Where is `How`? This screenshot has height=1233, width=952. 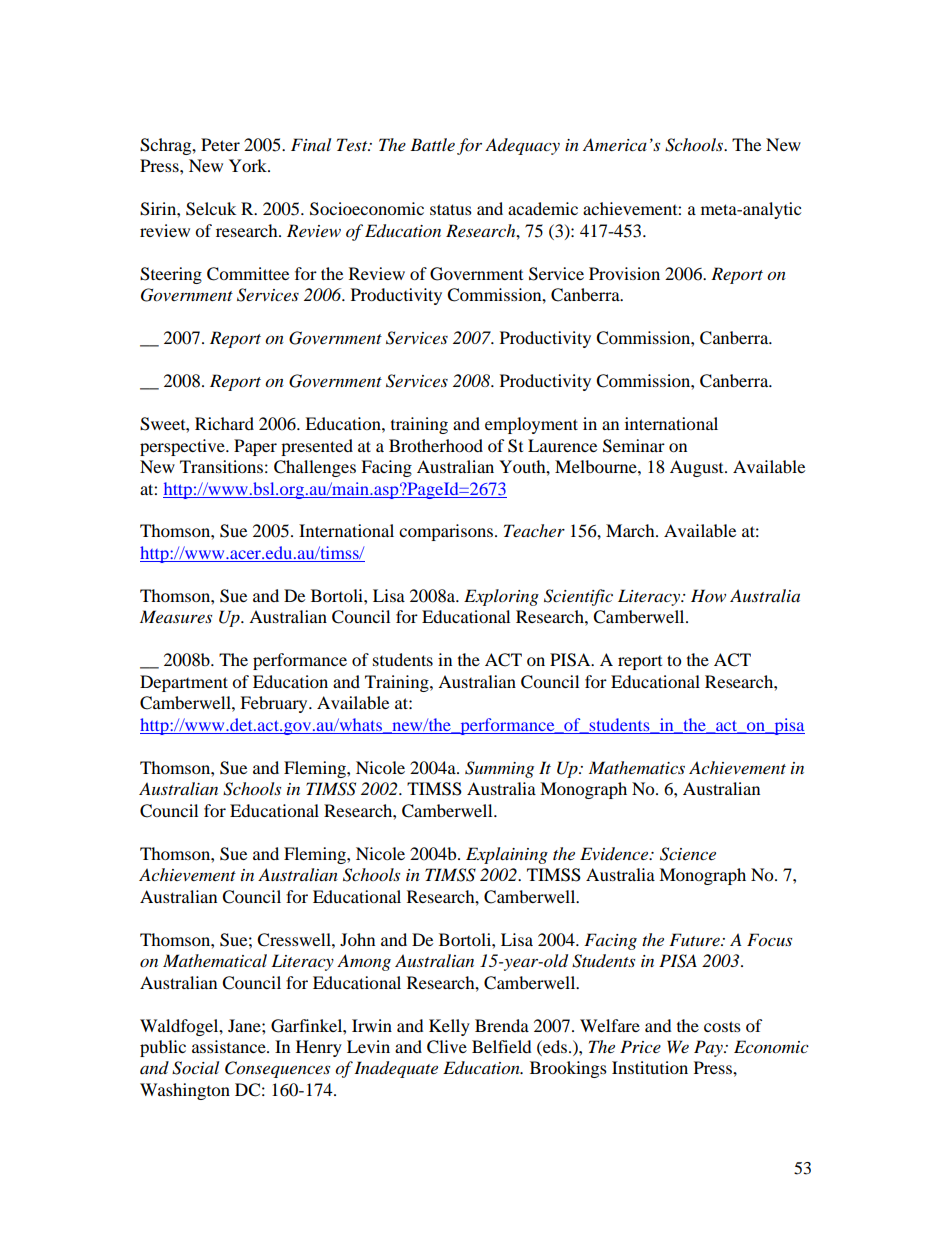 How is located at coordinates (708, 595).
